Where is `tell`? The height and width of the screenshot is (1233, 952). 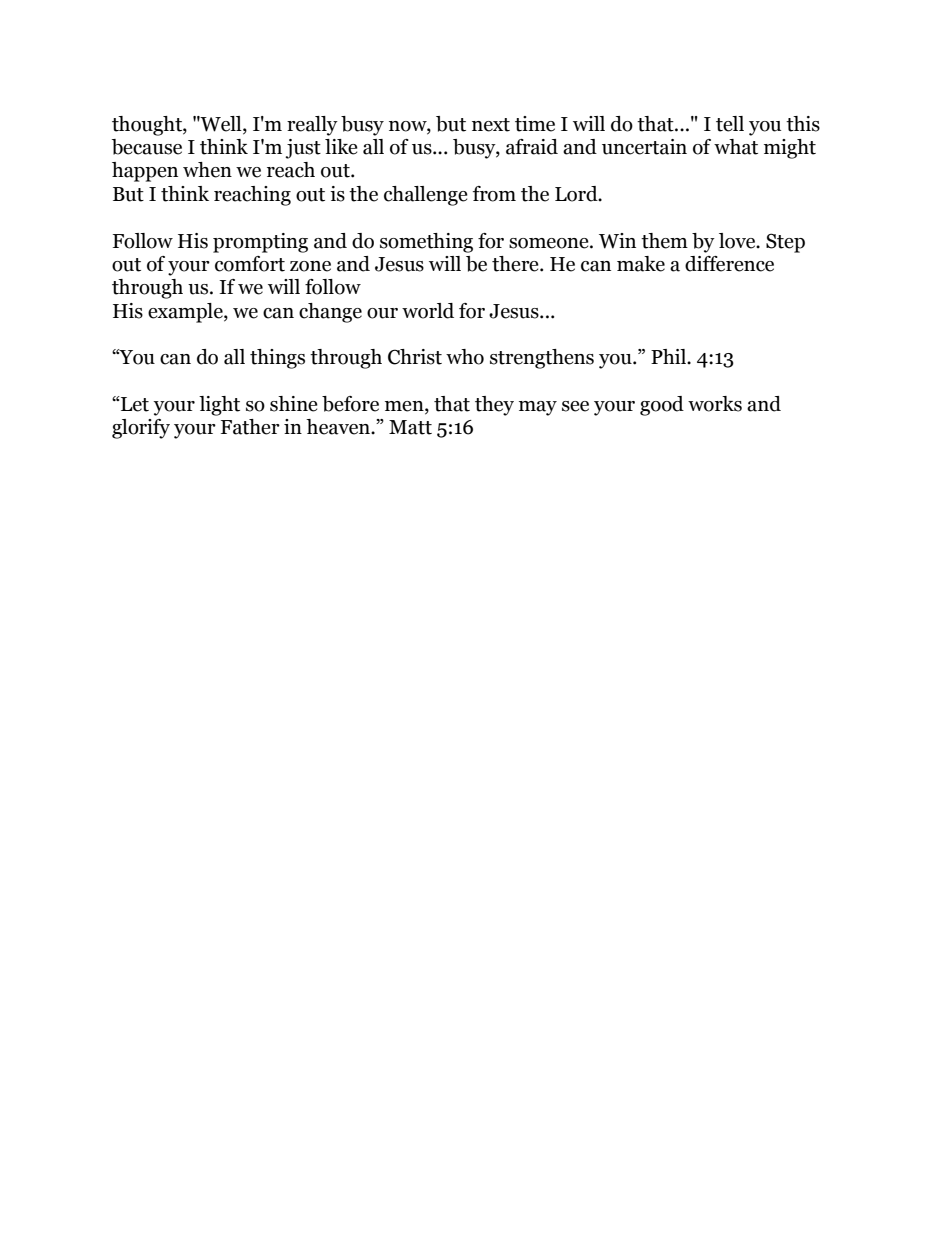
tell is located at coordinates (730, 124).
